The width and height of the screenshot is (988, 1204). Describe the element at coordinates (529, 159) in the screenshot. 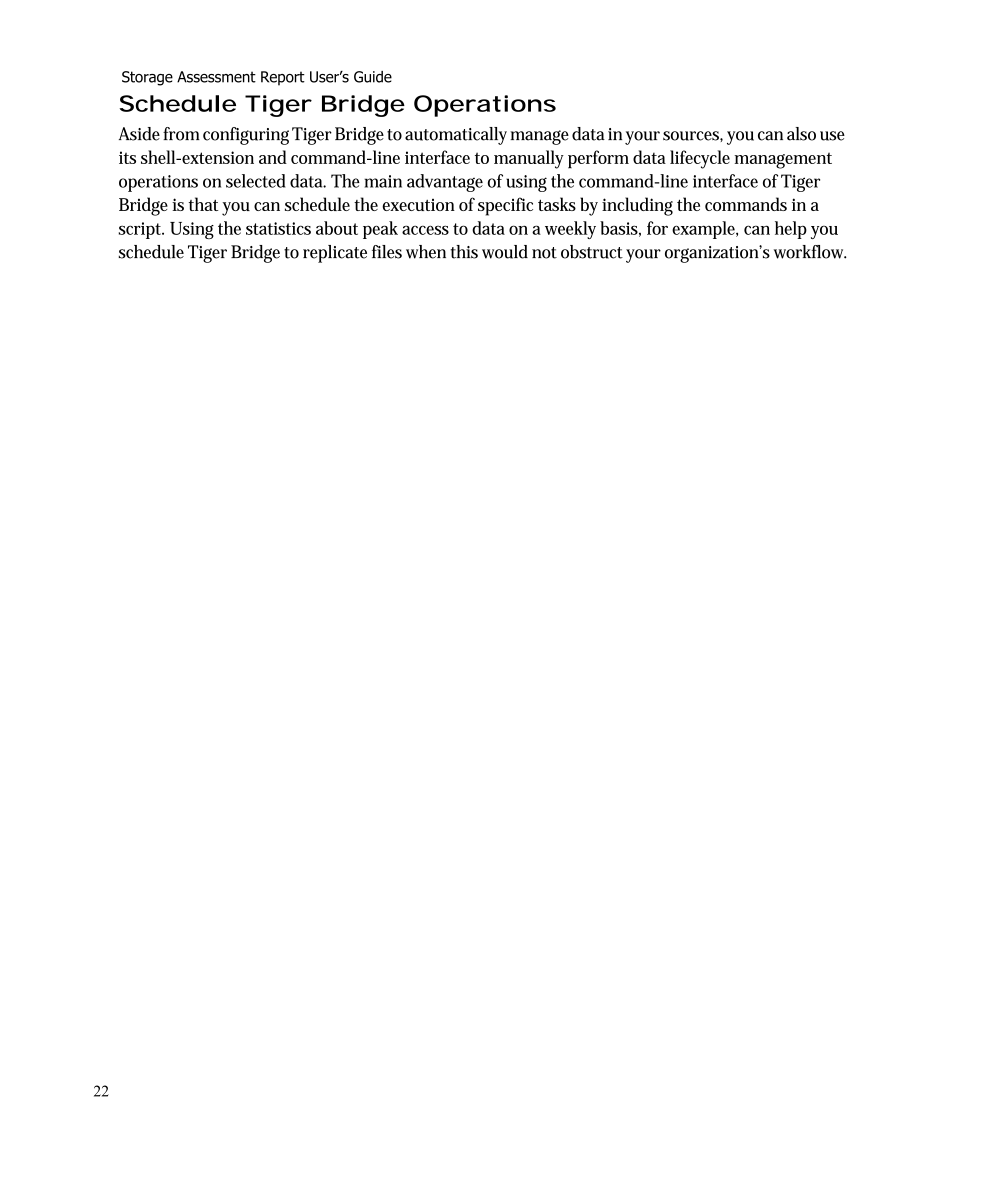

I see `manually` at that location.
